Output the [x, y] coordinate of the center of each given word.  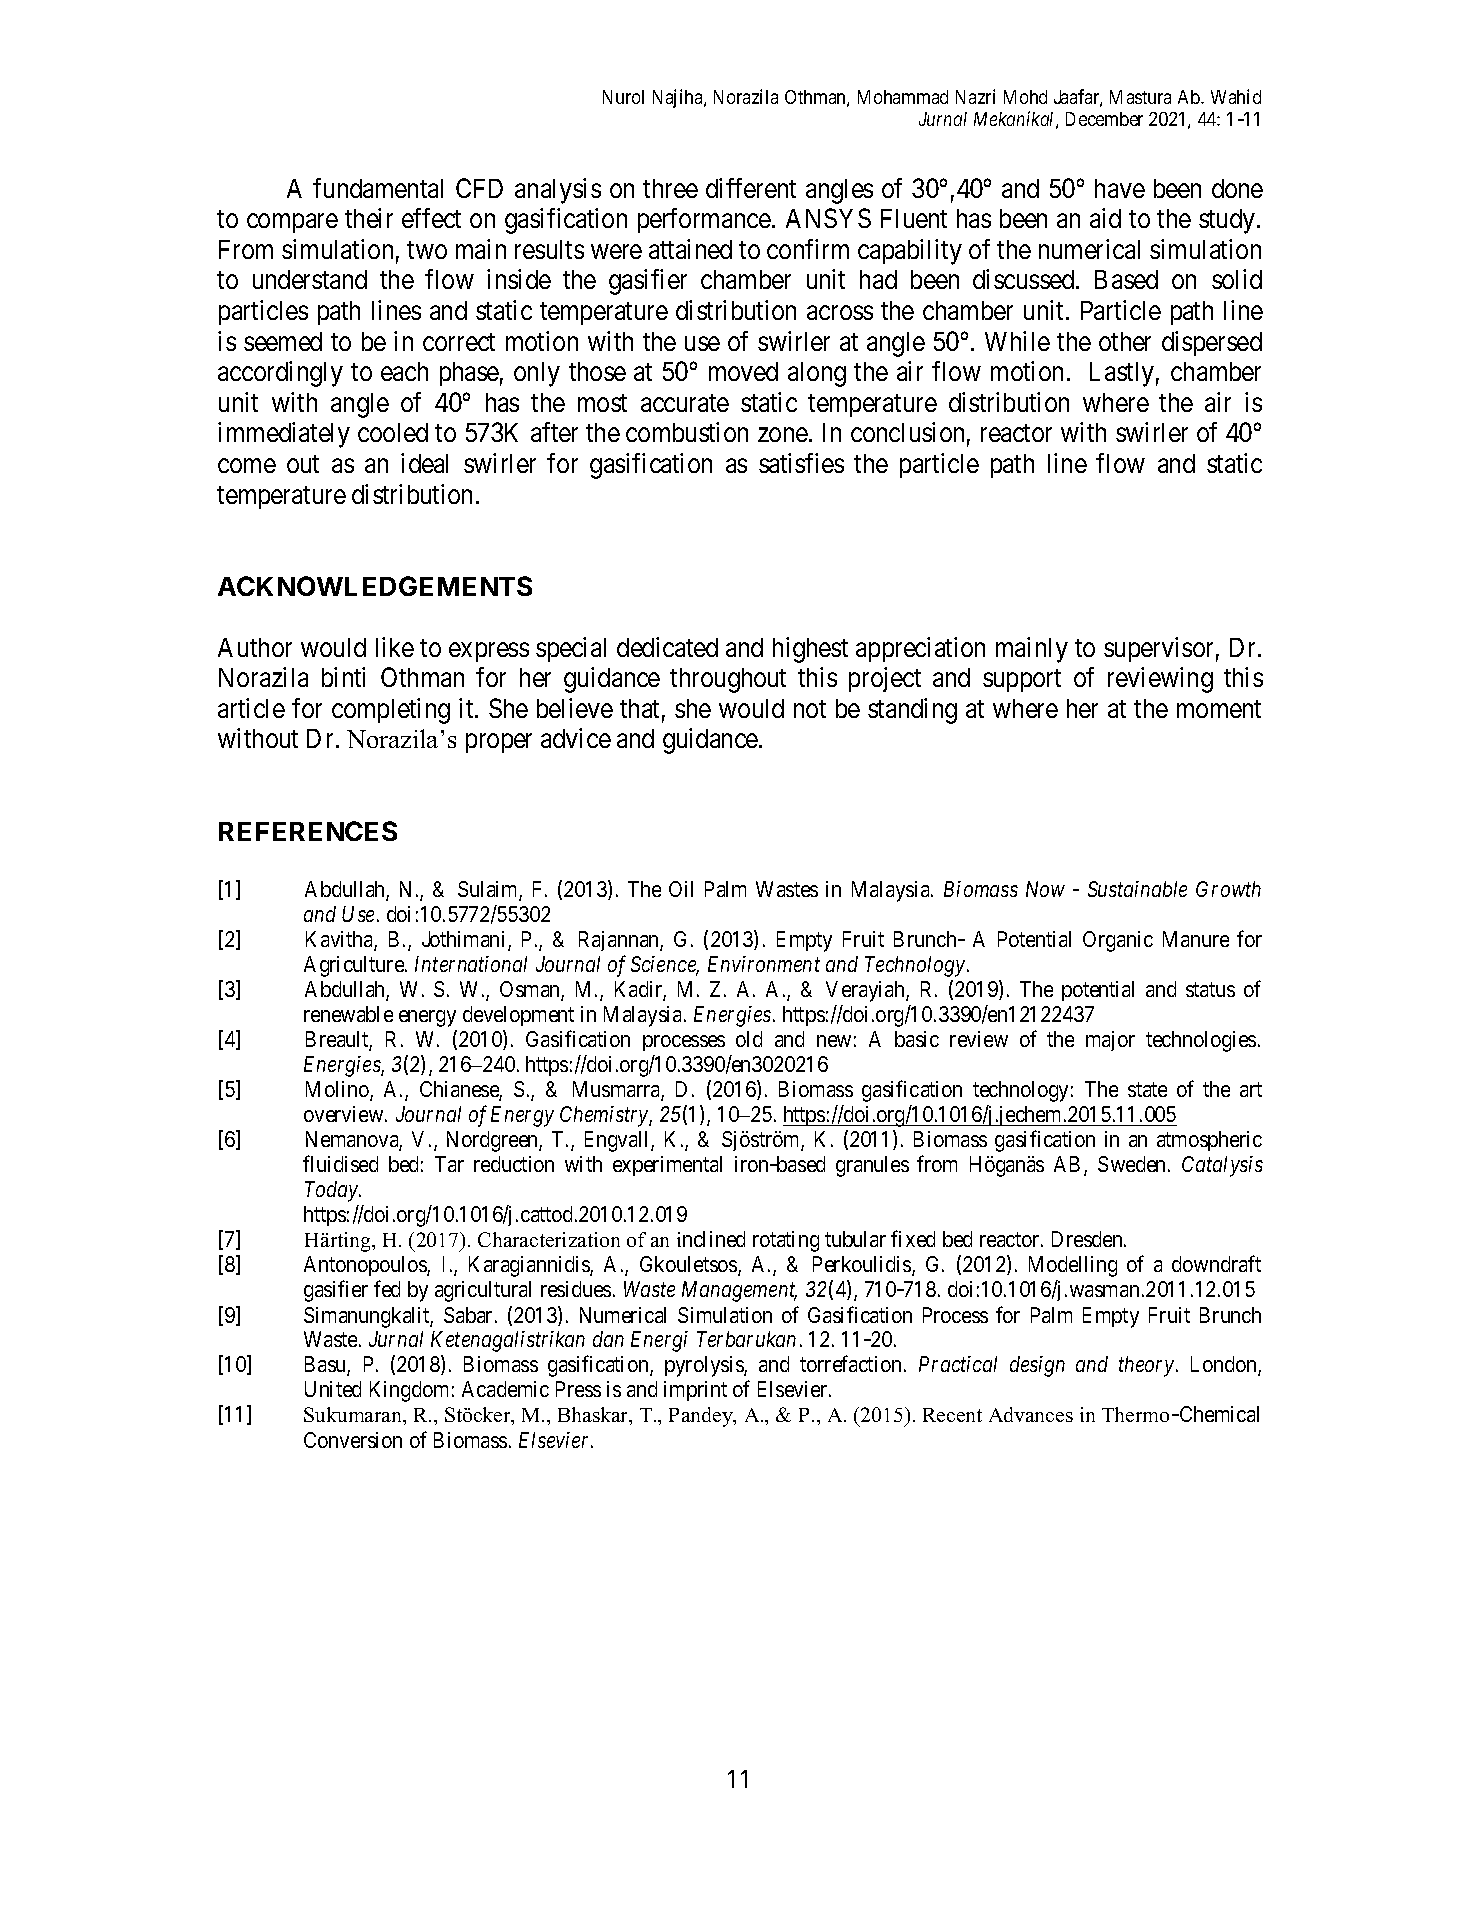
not [810, 709]
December [1104, 119]
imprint [695, 1391]
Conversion [353, 1440]
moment [1219, 709]
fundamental [378, 188]
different [751, 188]
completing [391, 711]
